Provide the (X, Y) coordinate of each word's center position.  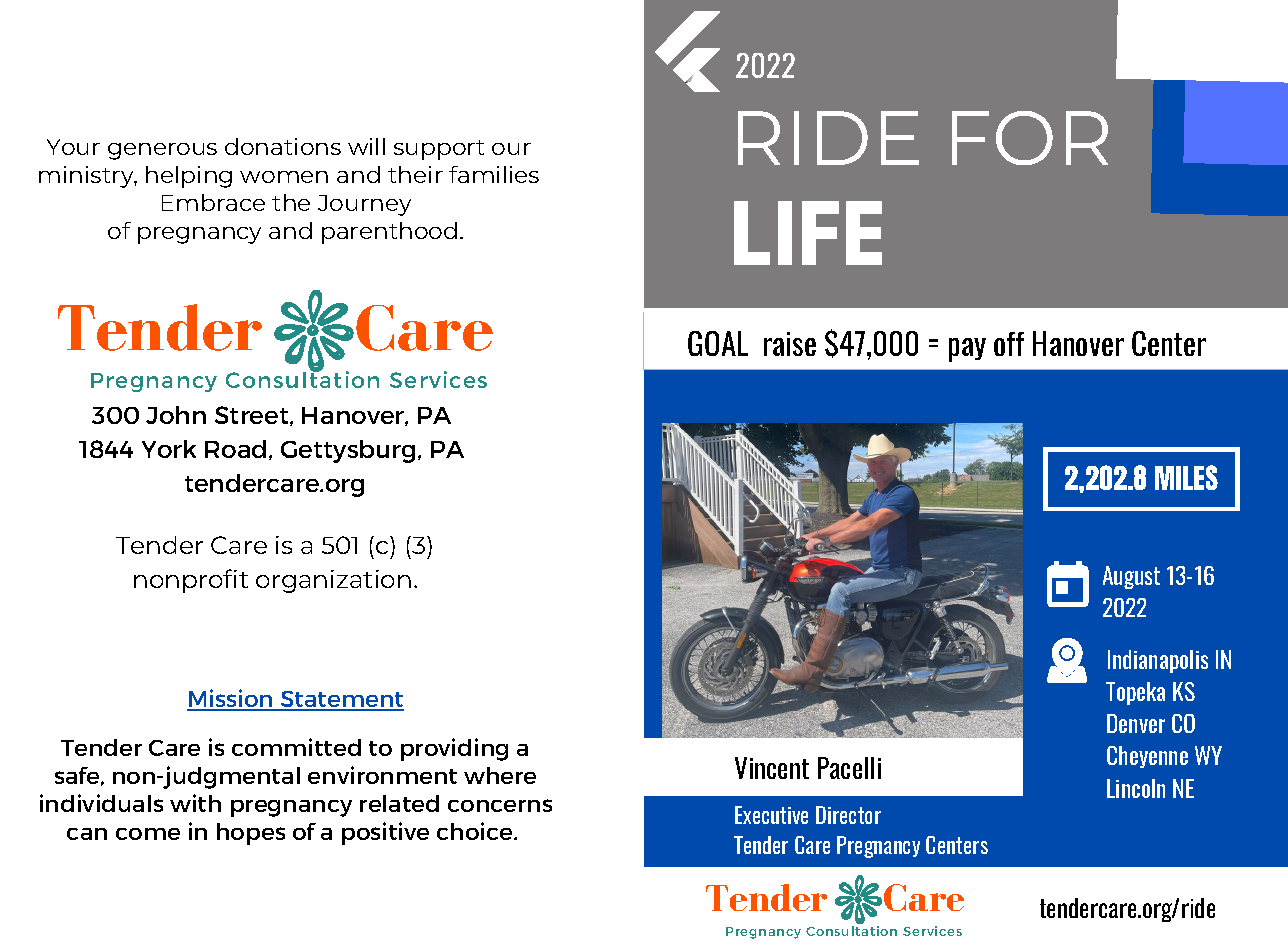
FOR (1030, 138)
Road (235, 449)
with (195, 803)
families (494, 174)
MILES (1186, 477)
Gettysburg (348, 451)
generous (162, 151)
